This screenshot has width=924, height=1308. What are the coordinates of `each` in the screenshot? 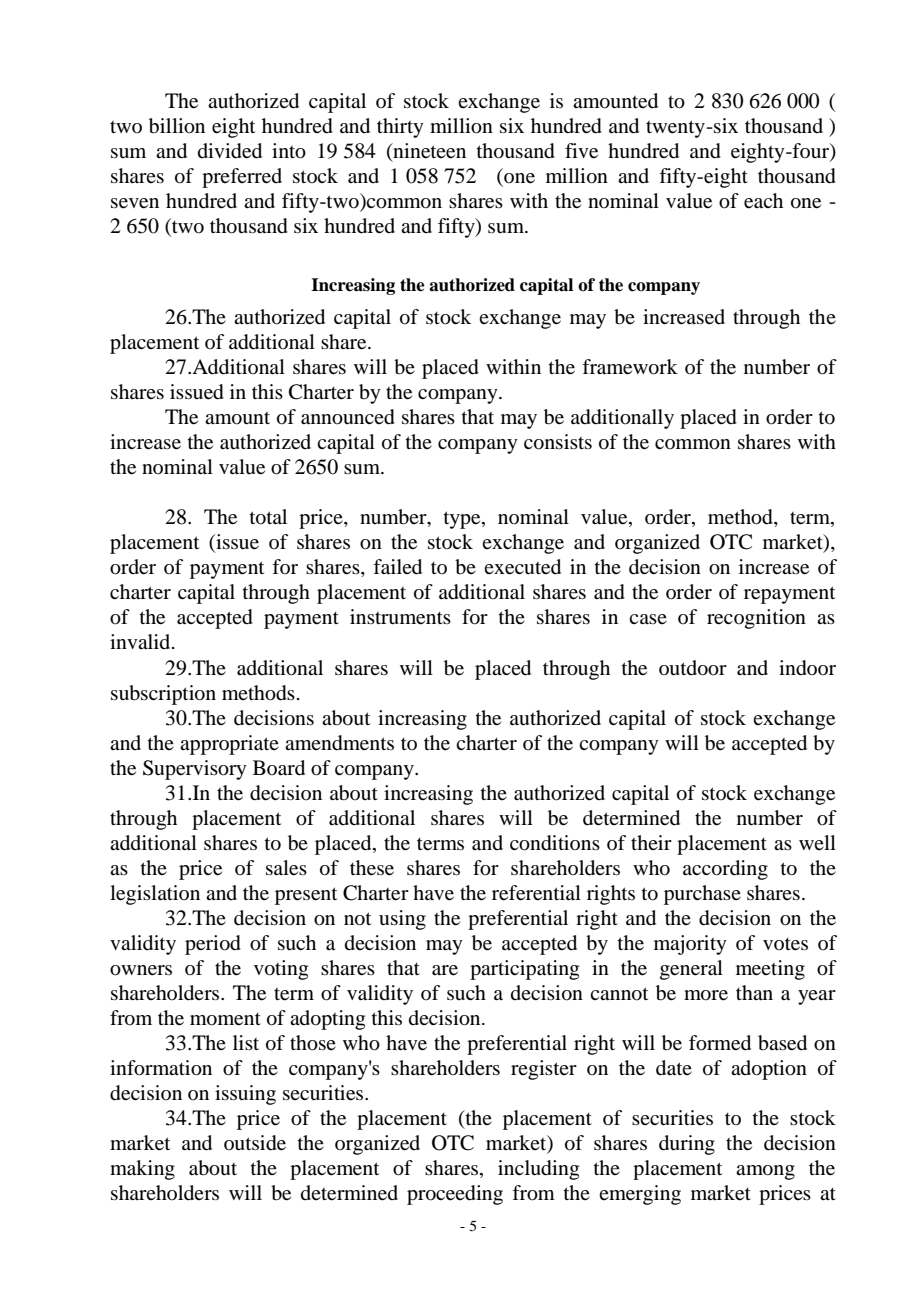 It's located at (763, 201).
